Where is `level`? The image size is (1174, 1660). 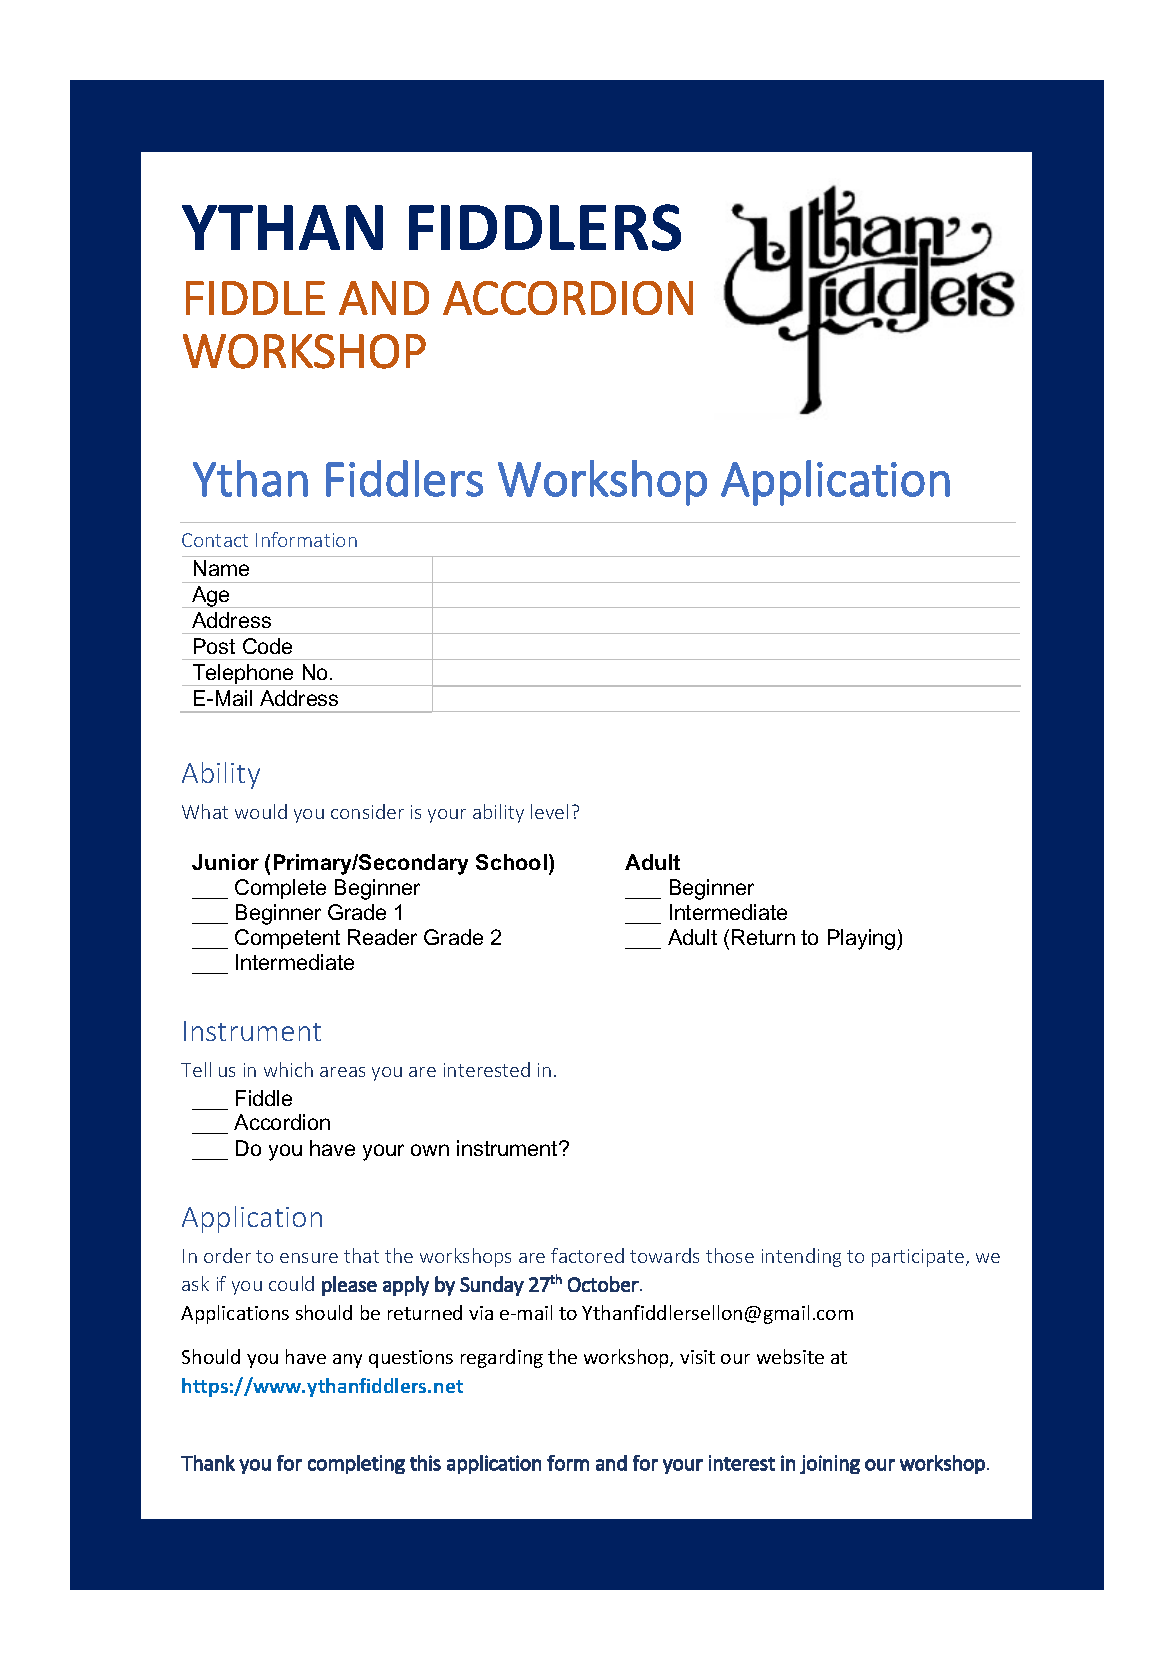
level is located at coordinates (549, 811).
